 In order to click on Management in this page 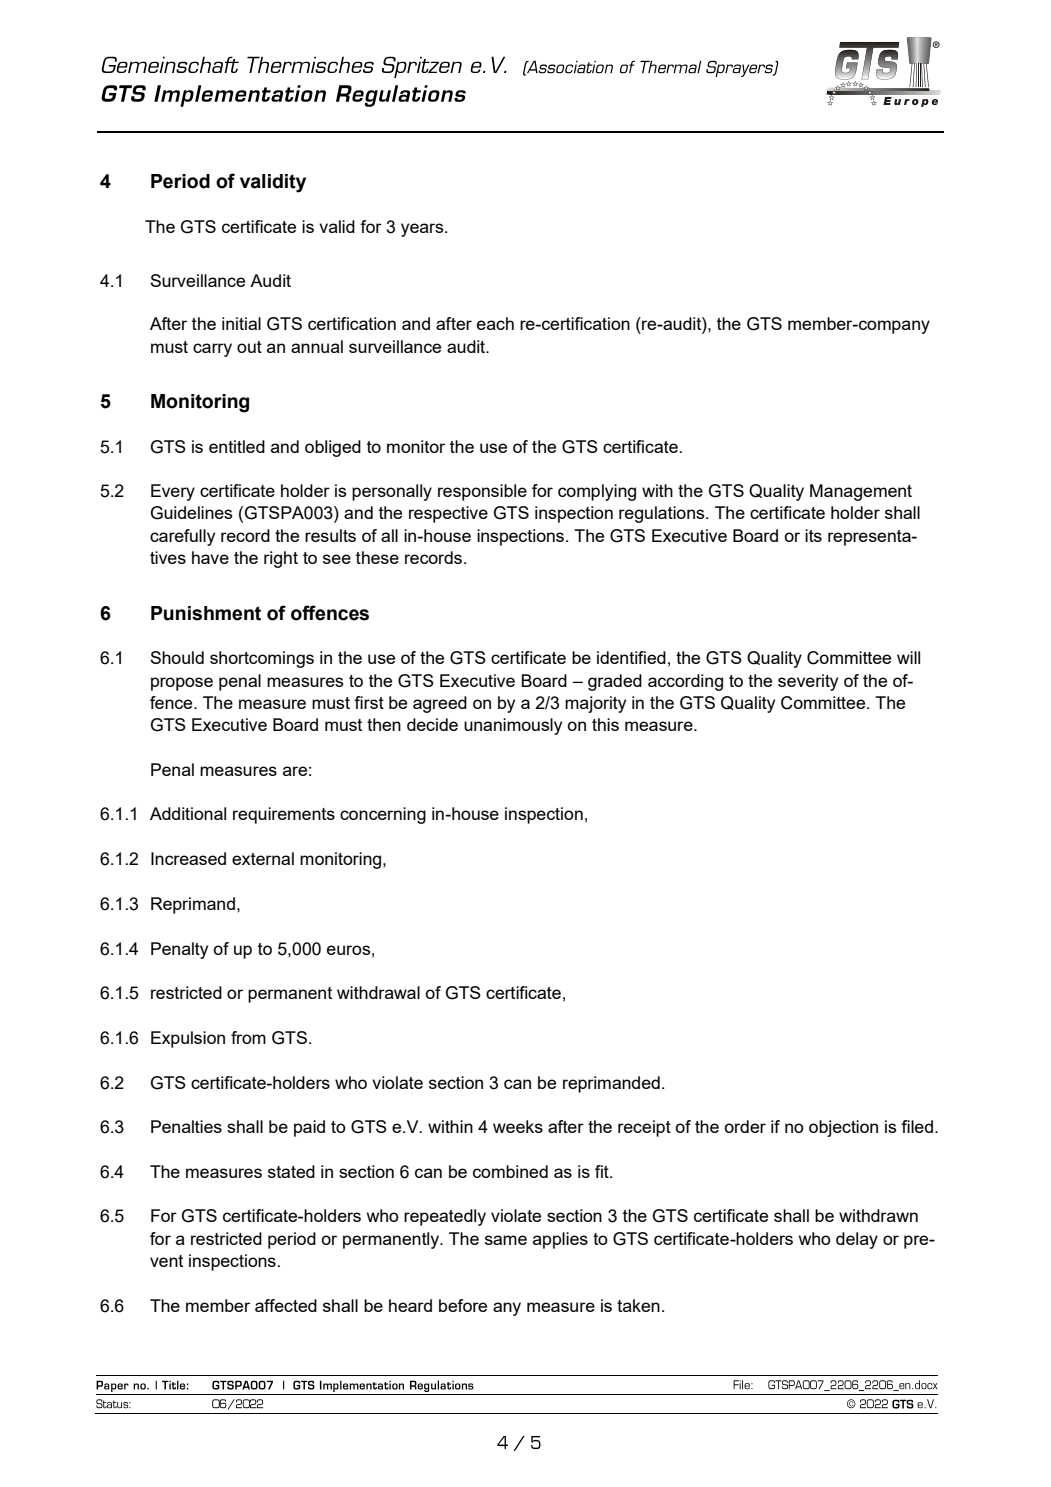, I will do `click(861, 492)`.
